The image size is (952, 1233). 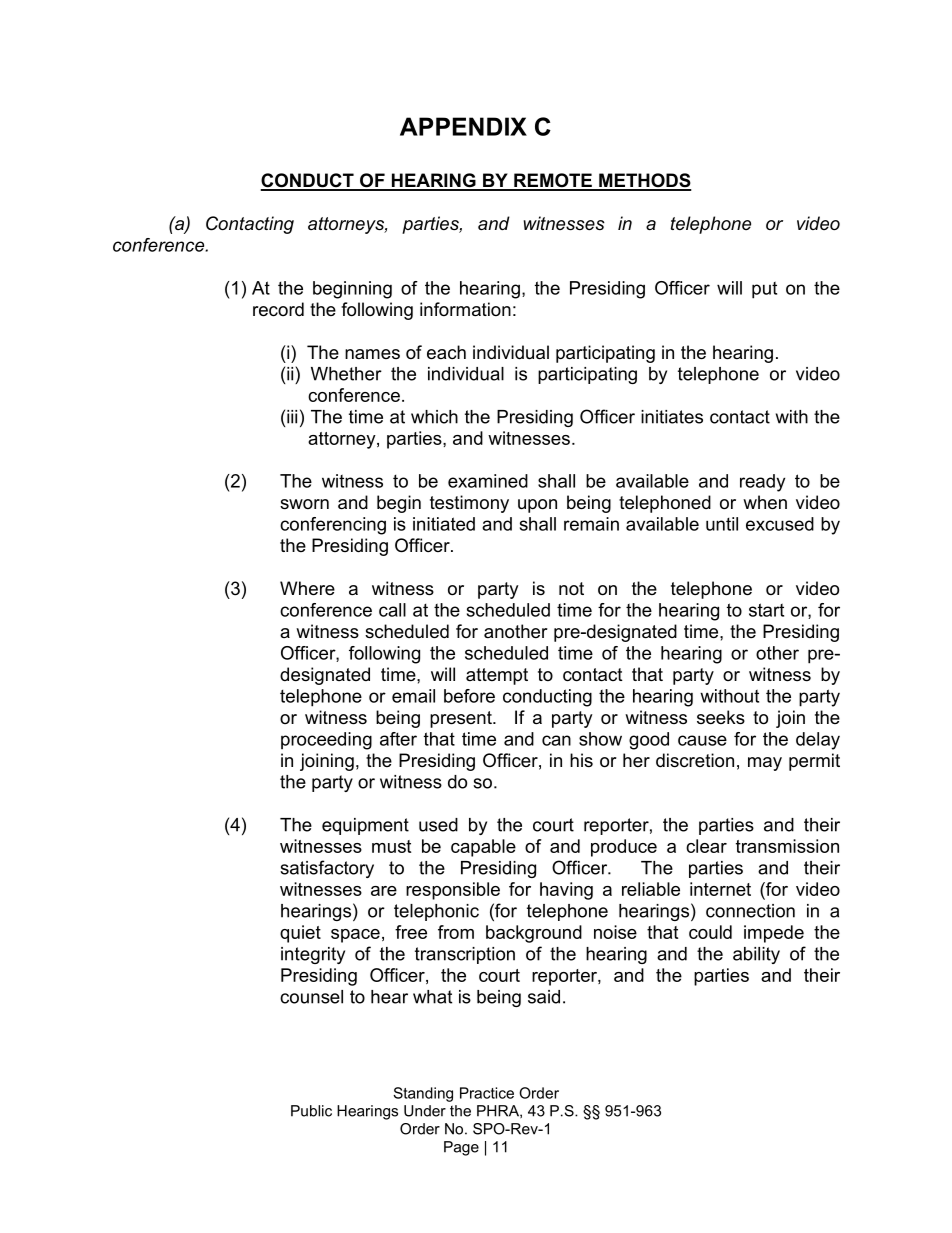 What do you see at coordinates (346, 374) in the page?
I see `Whether` at bounding box center [346, 374].
